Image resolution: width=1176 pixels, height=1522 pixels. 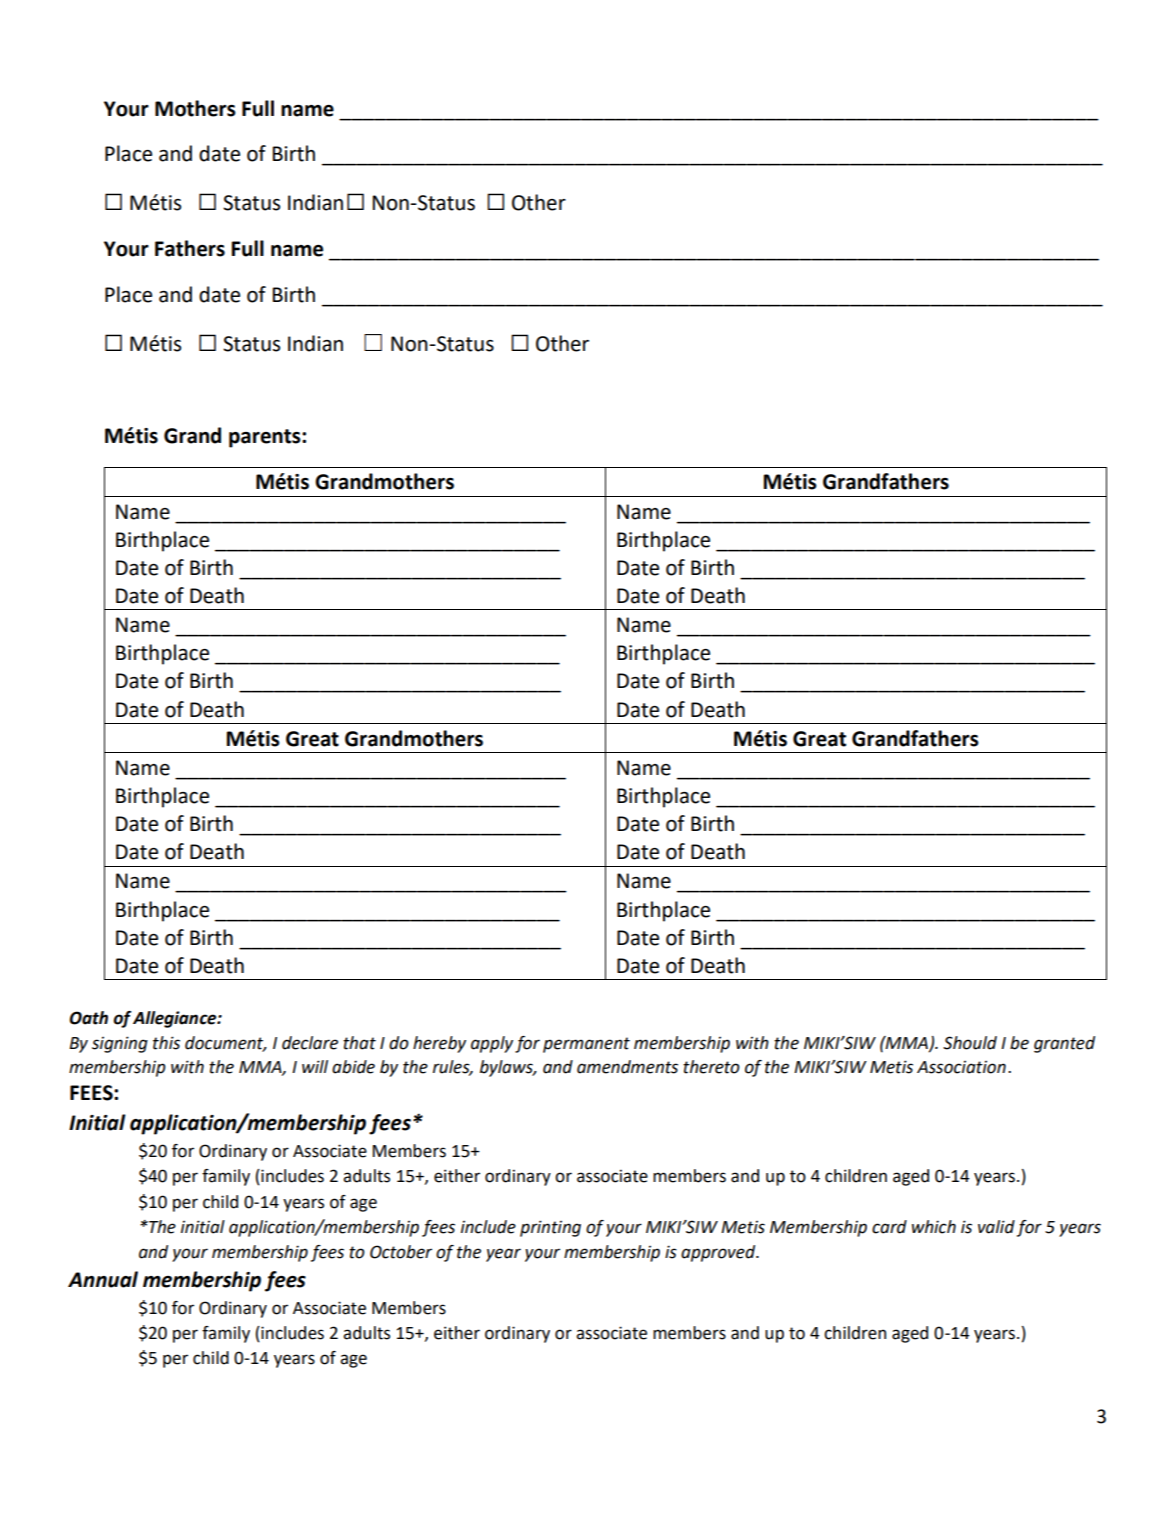 I want to click on amendments, so click(x=627, y=1067).
